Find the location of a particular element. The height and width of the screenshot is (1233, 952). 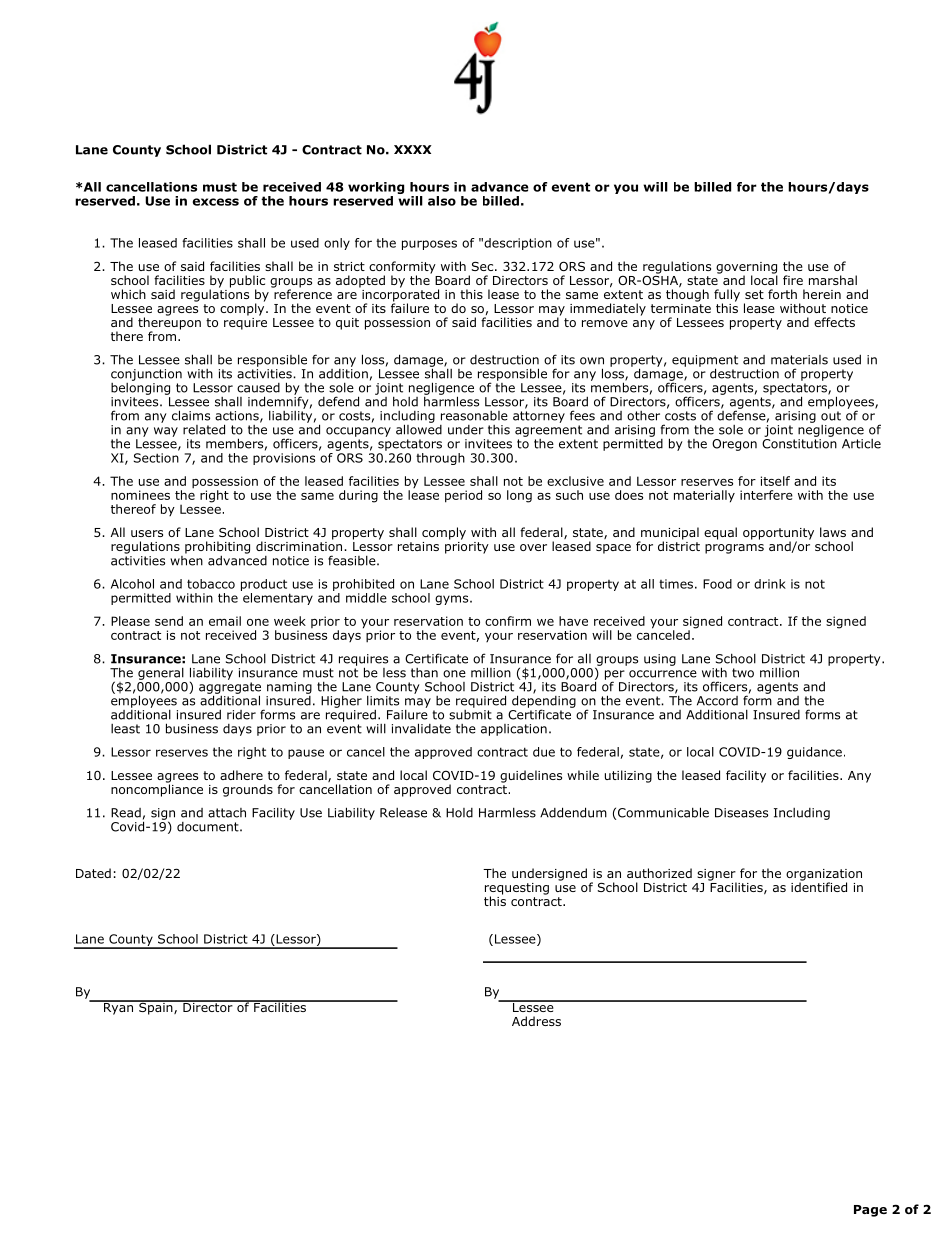

excess is located at coordinates (216, 202).
